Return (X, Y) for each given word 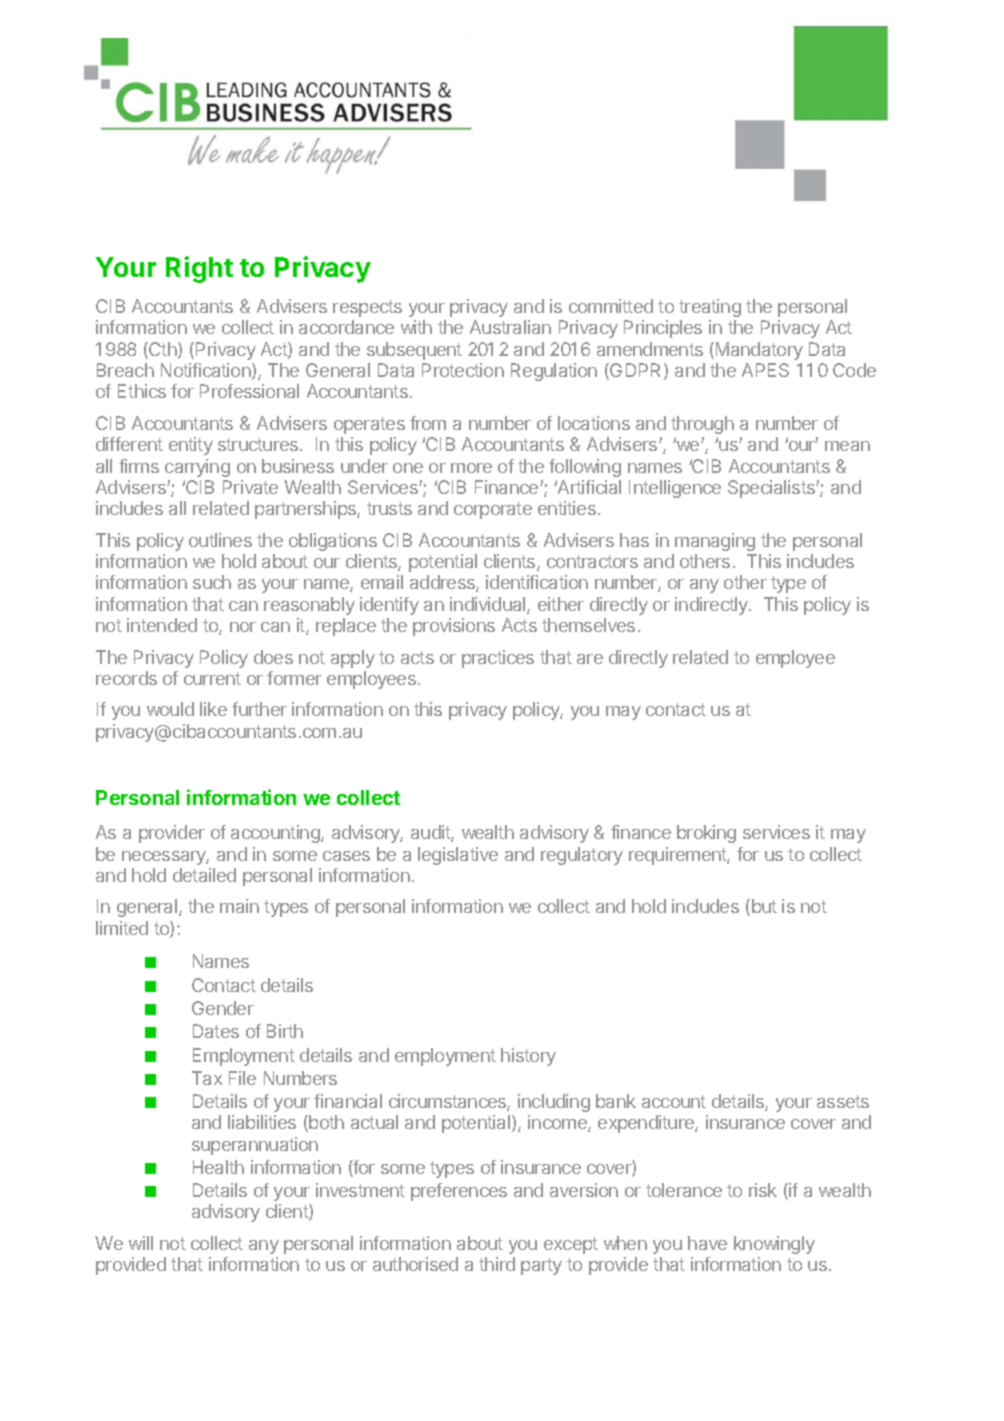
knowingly (774, 1245)
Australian (510, 327)
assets (843, 1101)
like (213, 709)
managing (715, 542)
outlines (220, 540)
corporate (493, 510)
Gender (223, 1008)
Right (199, 269)
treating (710, 308)
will (141, 1243)
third (497, 1264)
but (764, 906)
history (528, 1057)
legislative (458, 856)
